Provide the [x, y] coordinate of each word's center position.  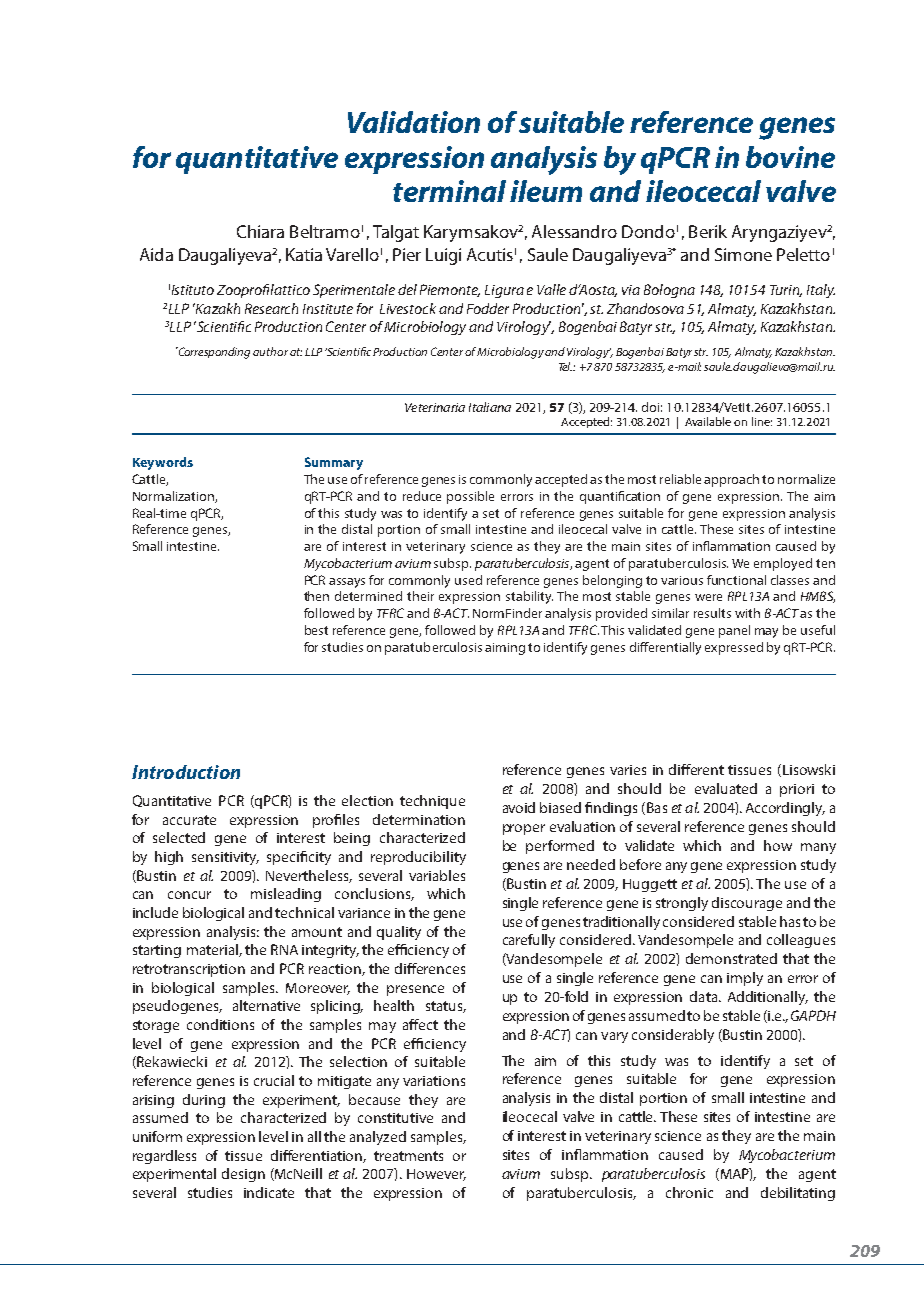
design [243, 1175]
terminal [449, 191]
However [436, 1175]
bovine [790, 157]
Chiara [260, 231]
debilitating [798, 1194]
